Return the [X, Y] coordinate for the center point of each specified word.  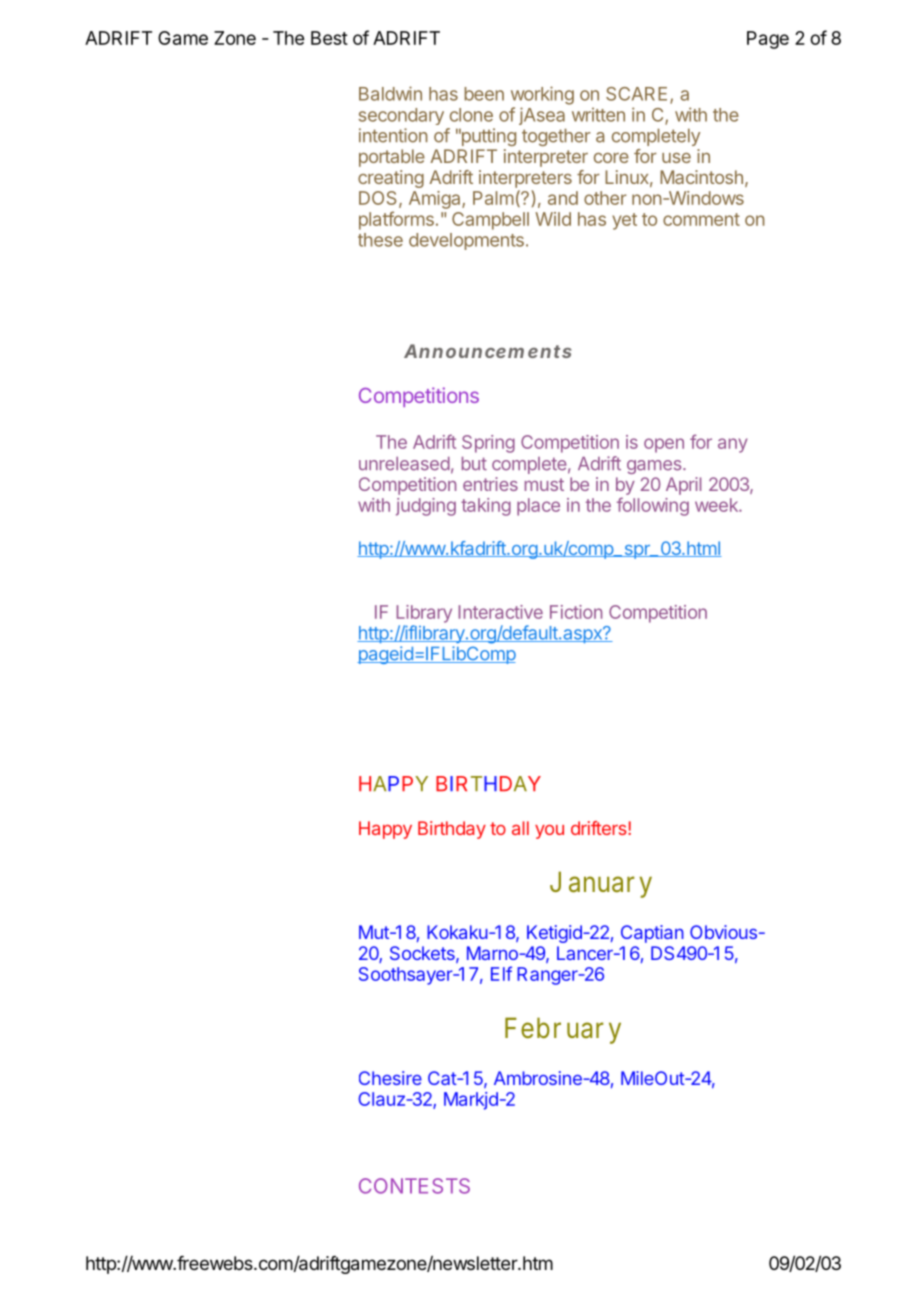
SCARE [636, 94]
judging [426, 507]
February [563, 1030]
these [380, 240]
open [664, 445]
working [542, 95]
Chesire [390, 1078]
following [653, 506]
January [601, 884]
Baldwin [390, 93]
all [520, 828]
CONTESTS [414, 1186]
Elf [501, 973]
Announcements [487, 351]
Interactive [500, 612]
